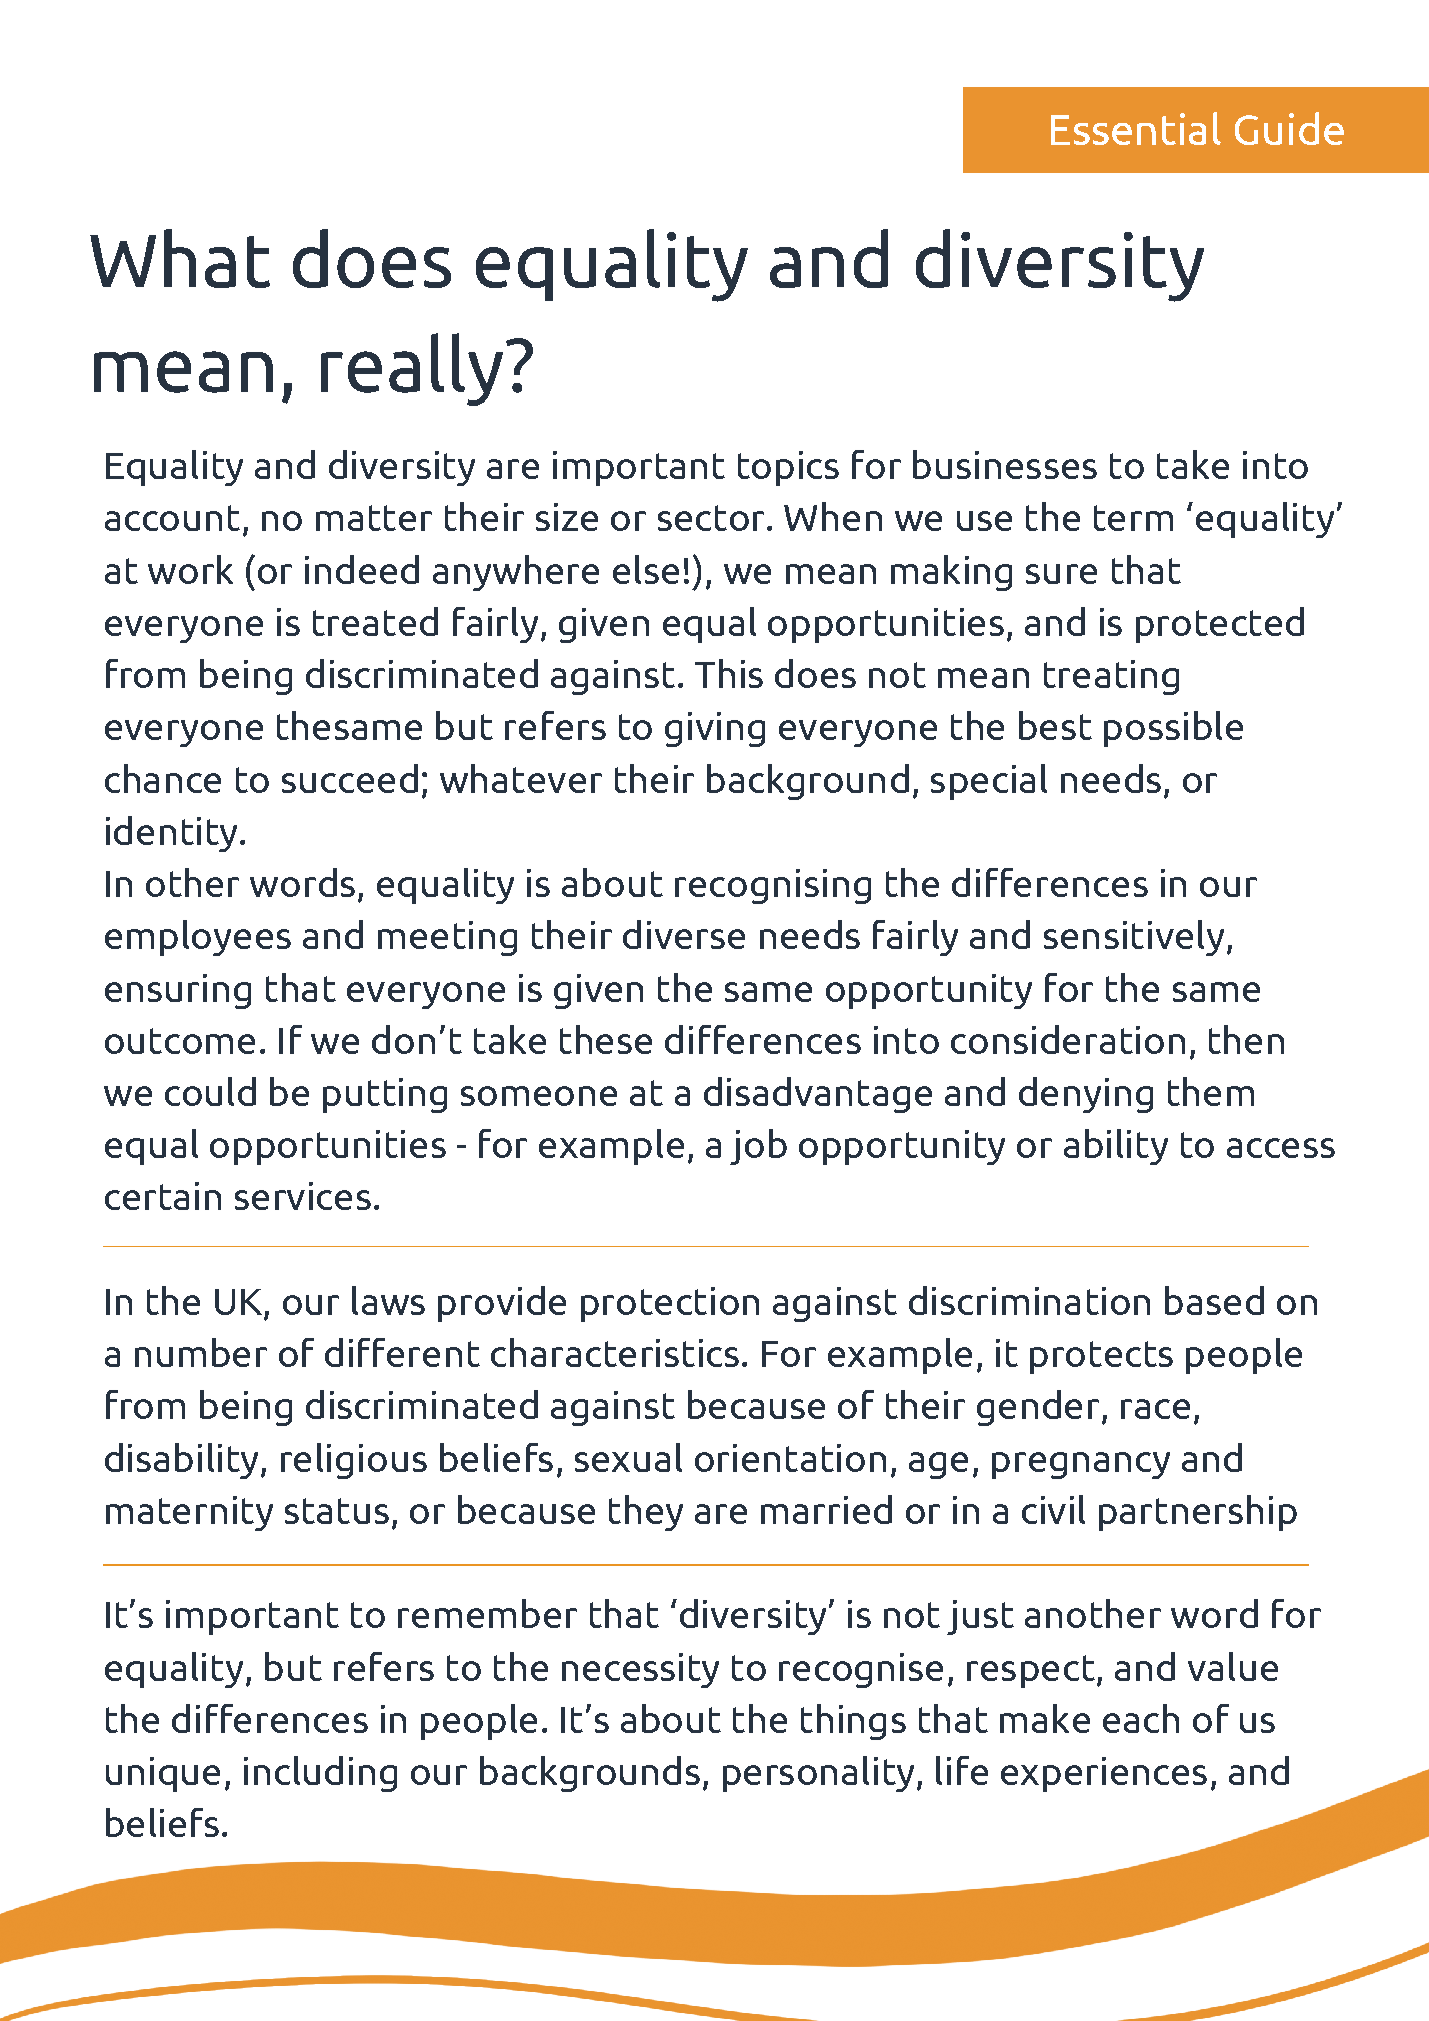 The image size is (1429, 2021). I want to click on topics, so click(788, 468).
